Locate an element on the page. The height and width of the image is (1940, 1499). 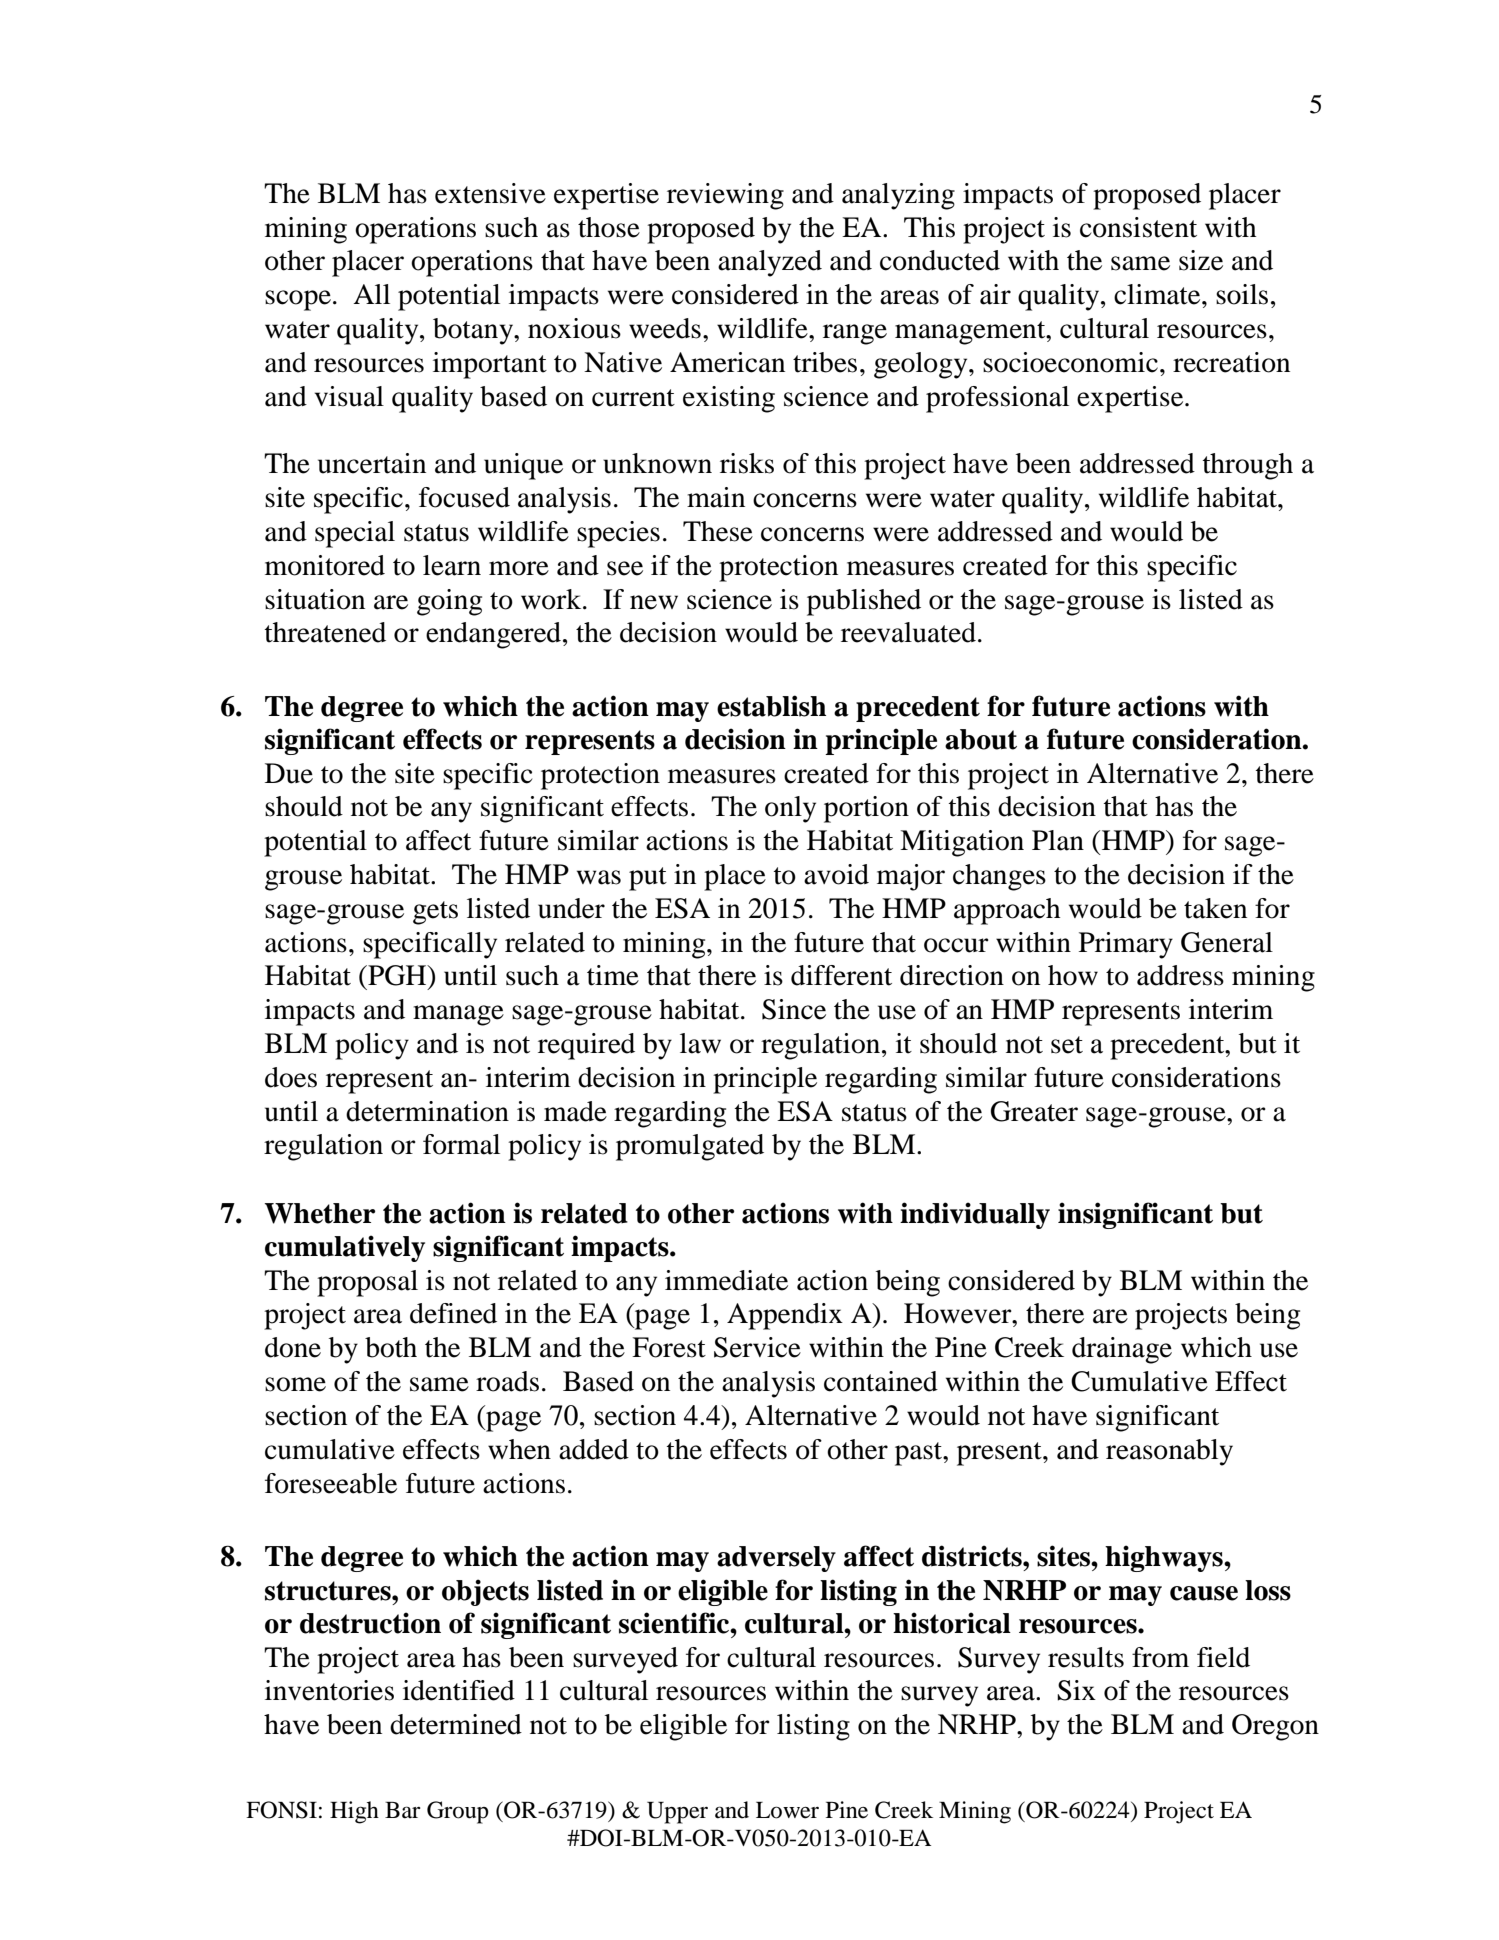
Bar is located at coordinates (403, 1810).
